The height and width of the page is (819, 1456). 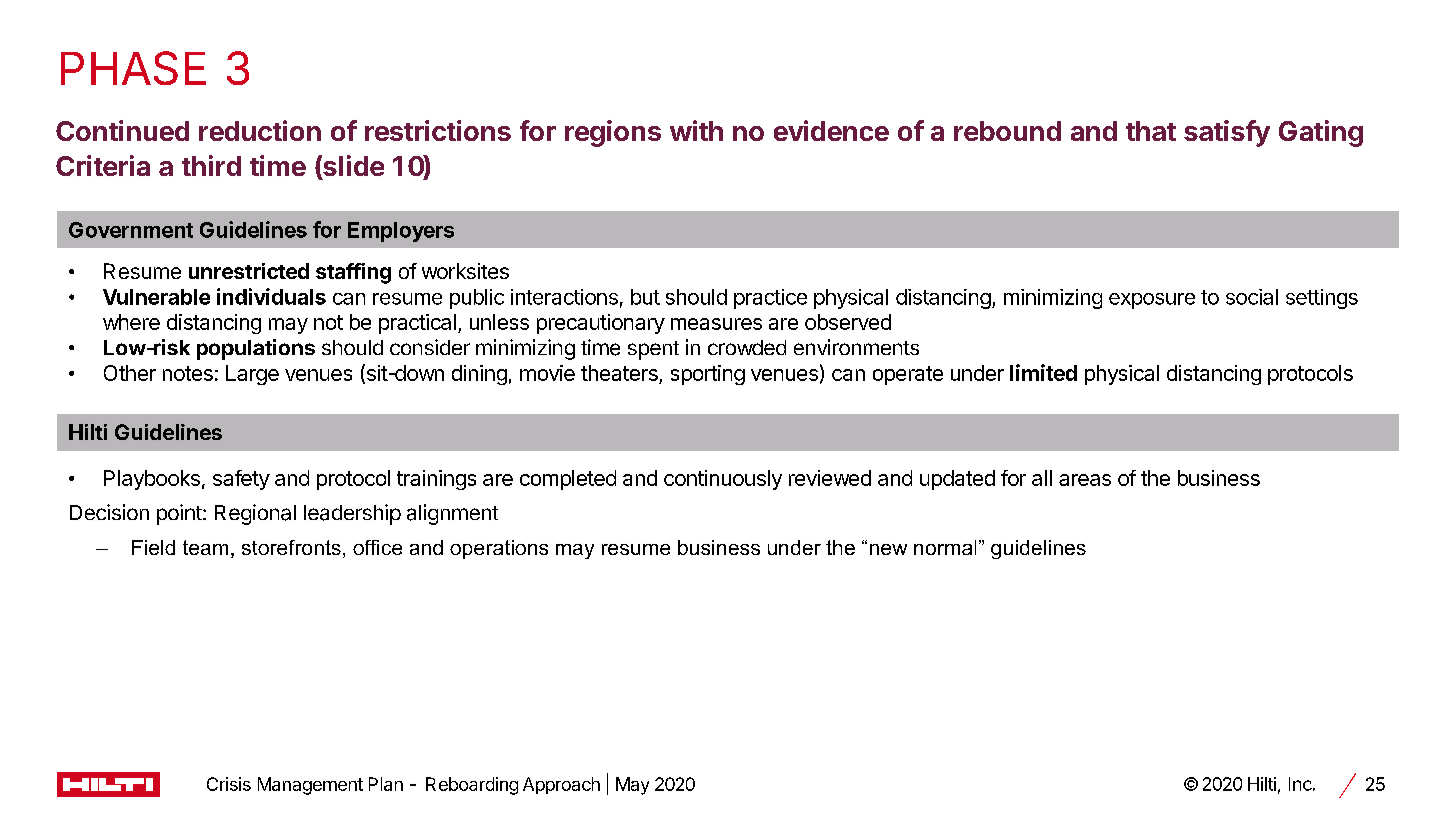 I want to click on with, so click(x=696, y=130).
